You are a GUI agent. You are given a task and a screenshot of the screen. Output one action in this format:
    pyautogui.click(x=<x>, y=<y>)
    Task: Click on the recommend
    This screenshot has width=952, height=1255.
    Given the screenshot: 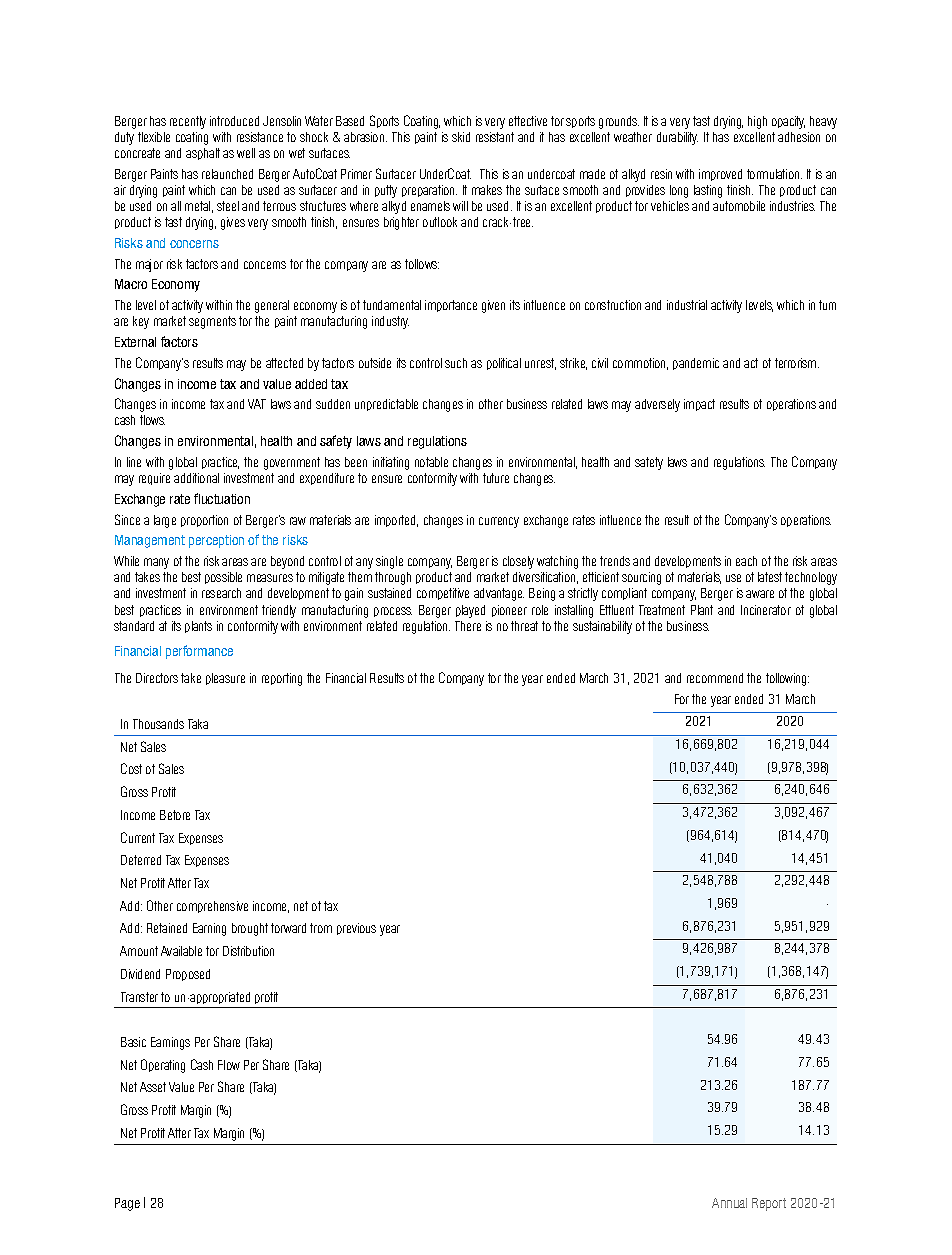 What is the action you would take?
    pyautogui.click(x=715, y=678)
